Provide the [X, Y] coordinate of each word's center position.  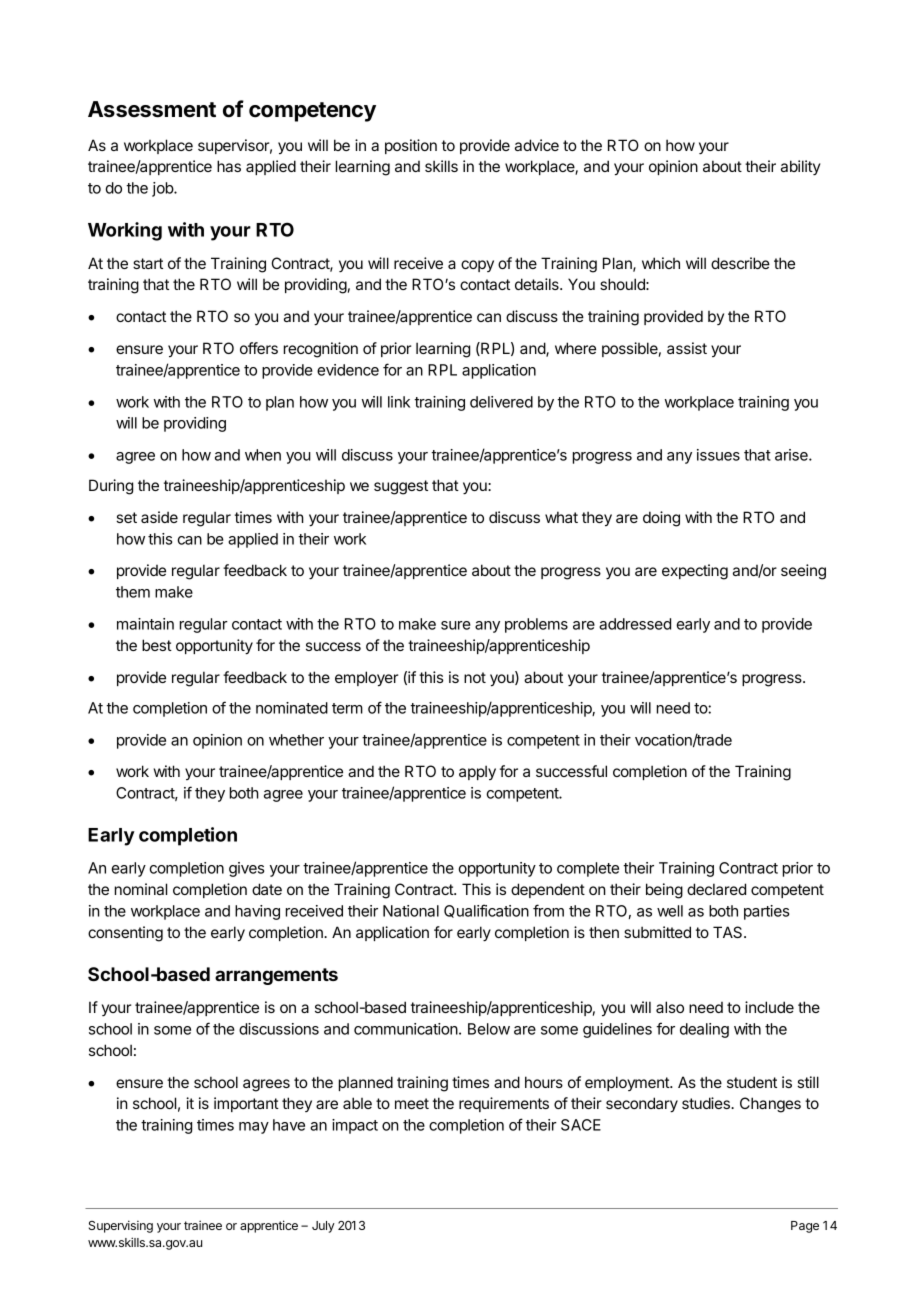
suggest [401, 487]
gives [246, 869]
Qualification [486, 911]
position [411, 146]
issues [718, 455]
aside [159, 517]
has [229, 166]
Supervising [121, 1226]
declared [716, 889]
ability [801, 167]
